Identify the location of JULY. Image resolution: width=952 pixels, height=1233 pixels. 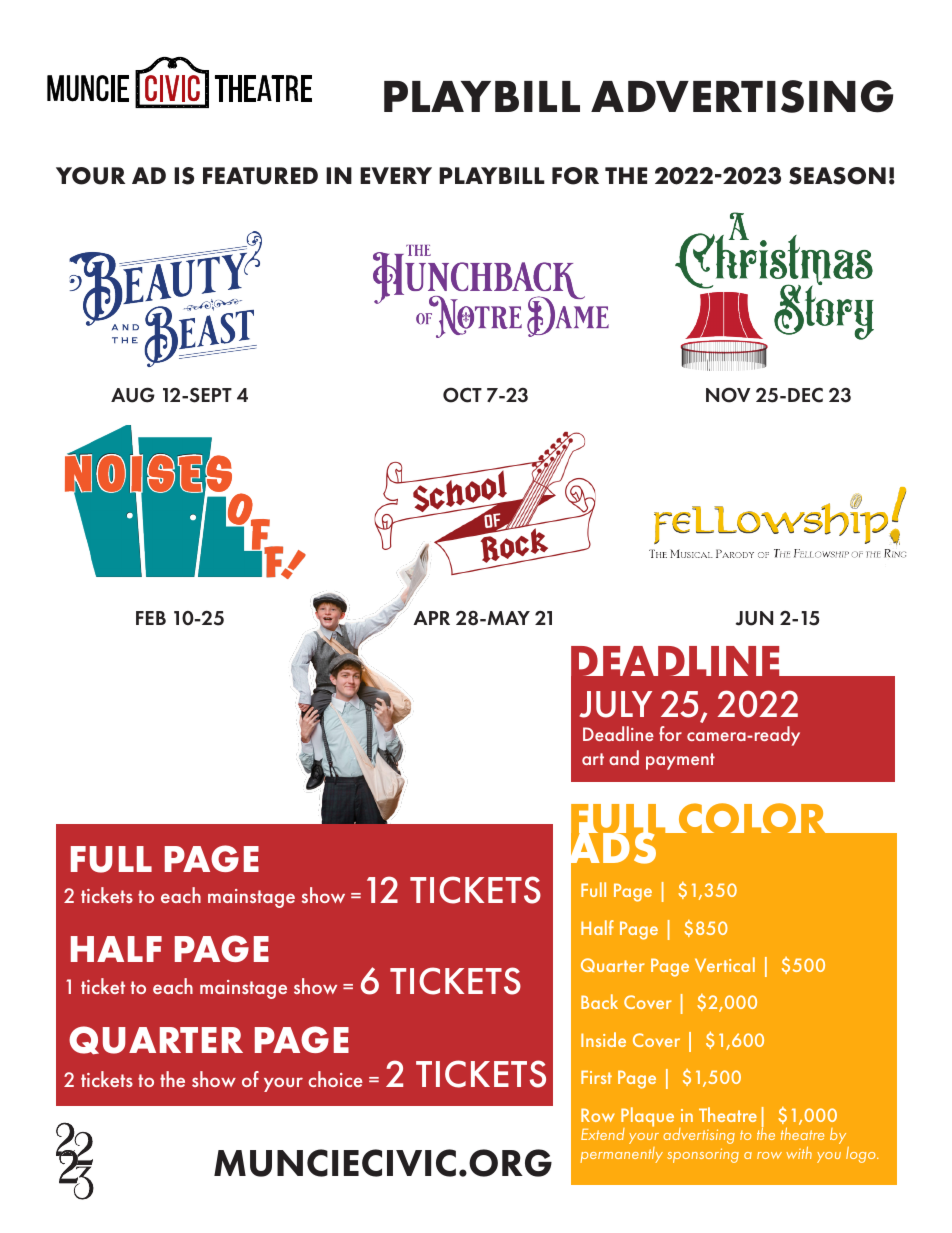
(616, 704).
